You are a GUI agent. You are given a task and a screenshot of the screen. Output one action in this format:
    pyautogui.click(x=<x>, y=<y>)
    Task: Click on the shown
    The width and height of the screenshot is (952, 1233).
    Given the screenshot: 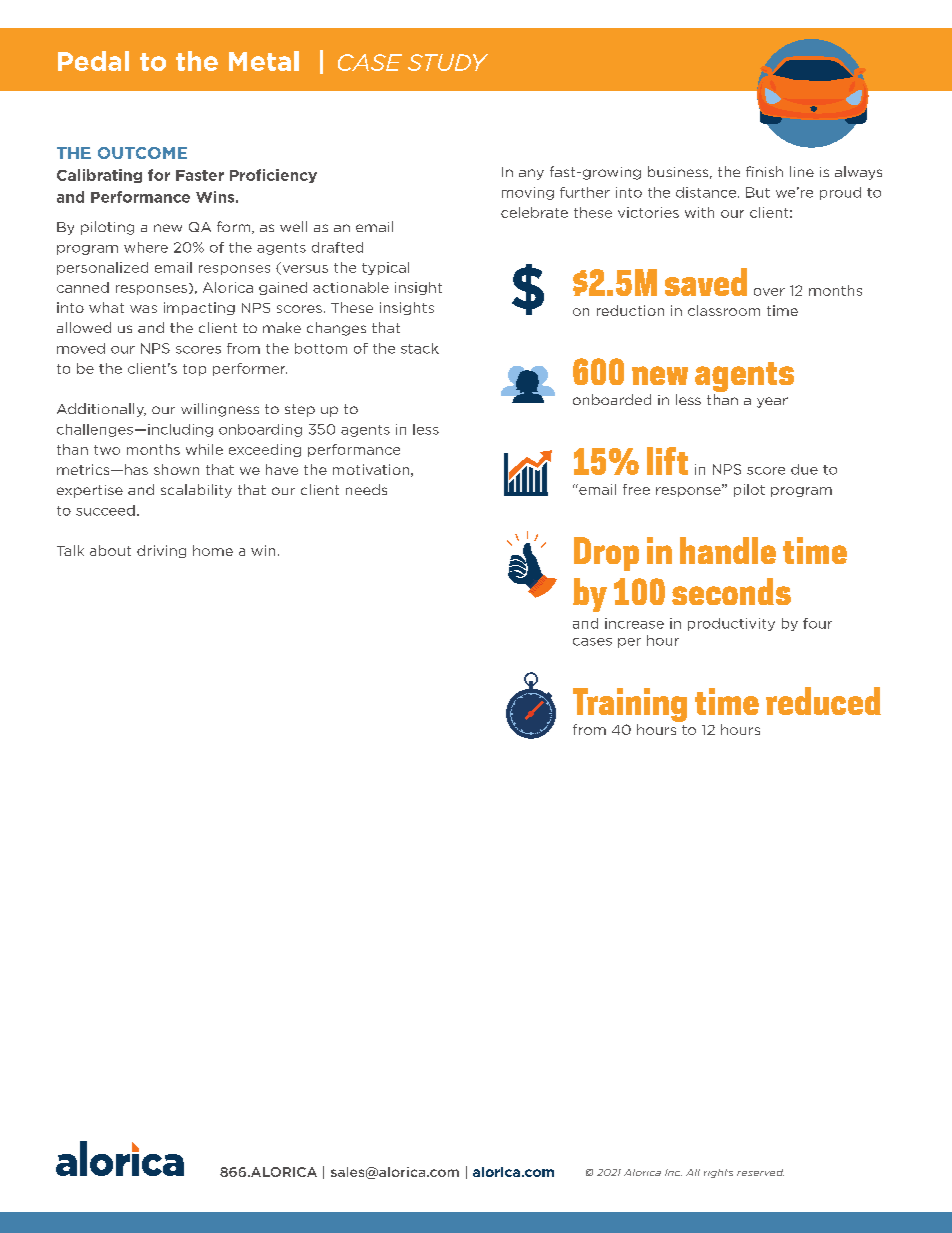 What is the action you would take?
    pyautogui.click(x=176, y=469)
